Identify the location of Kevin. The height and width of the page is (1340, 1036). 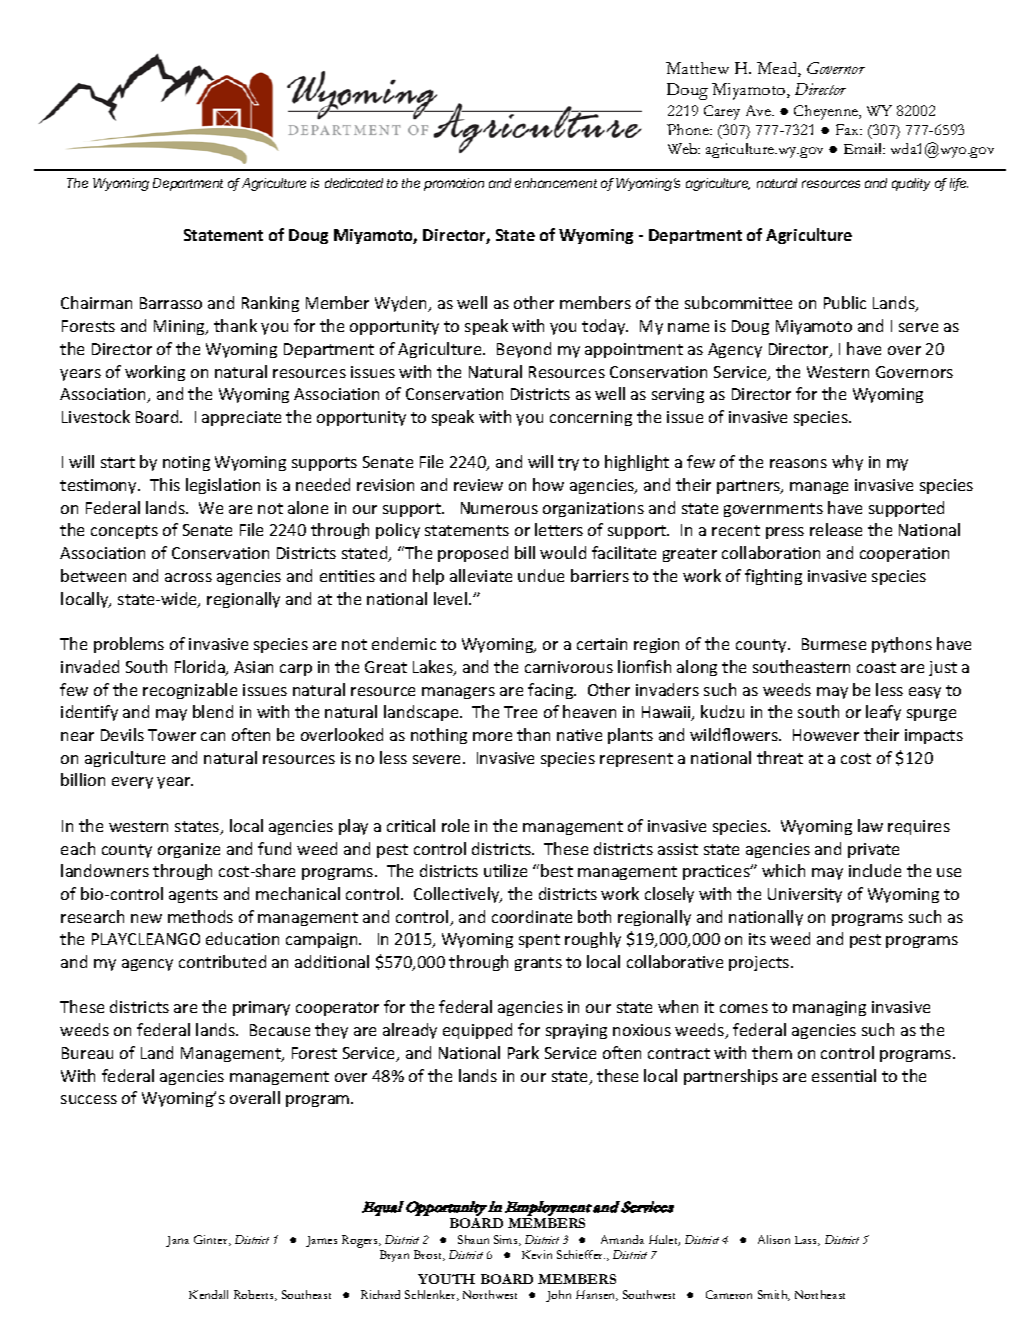
(537, 1254).
